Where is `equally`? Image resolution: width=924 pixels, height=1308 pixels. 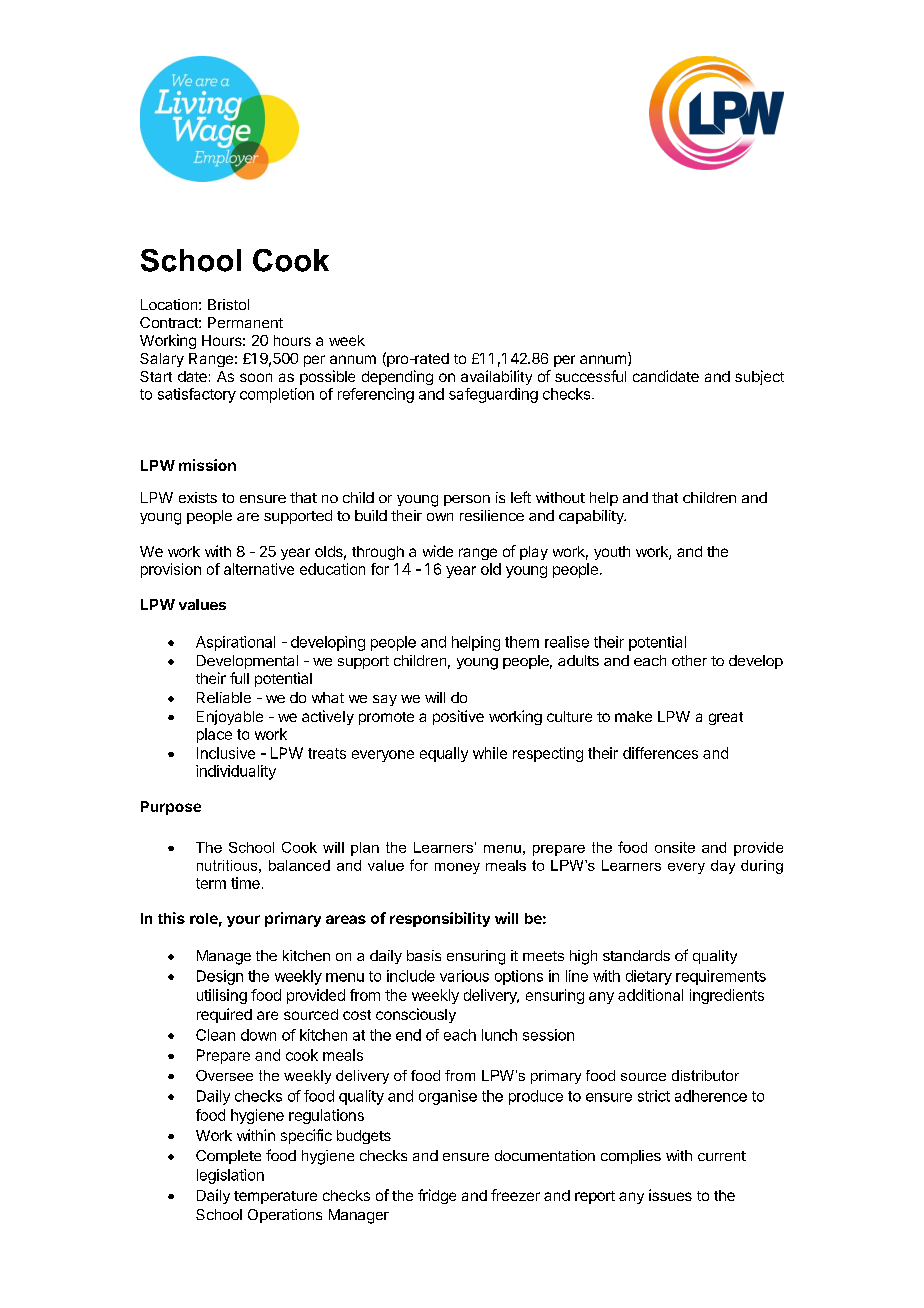 equally is located at coordinates (444, 754).
